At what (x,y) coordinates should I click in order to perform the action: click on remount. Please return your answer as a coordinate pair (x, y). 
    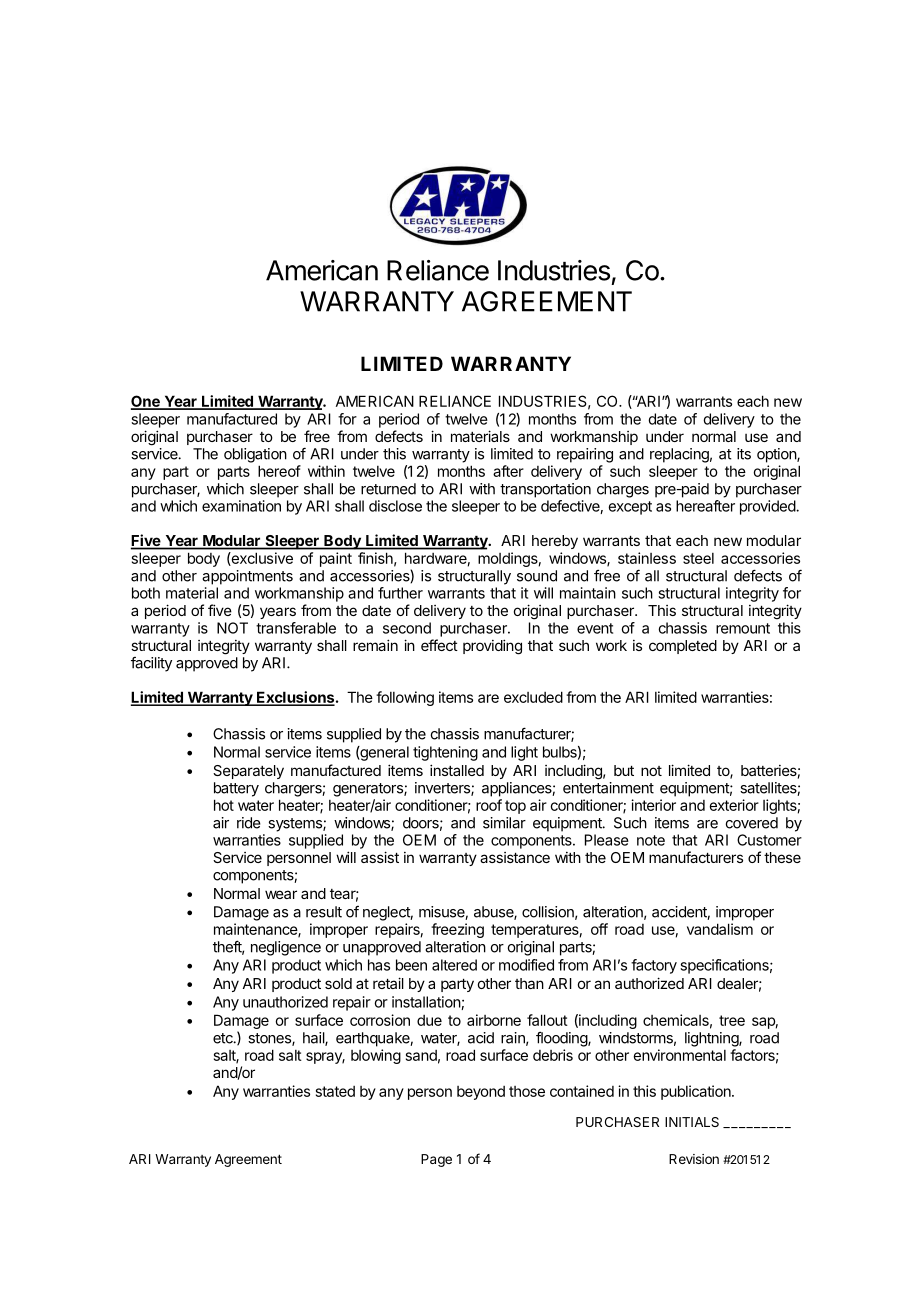
    Looking at the image, I should click on (743, 628).
